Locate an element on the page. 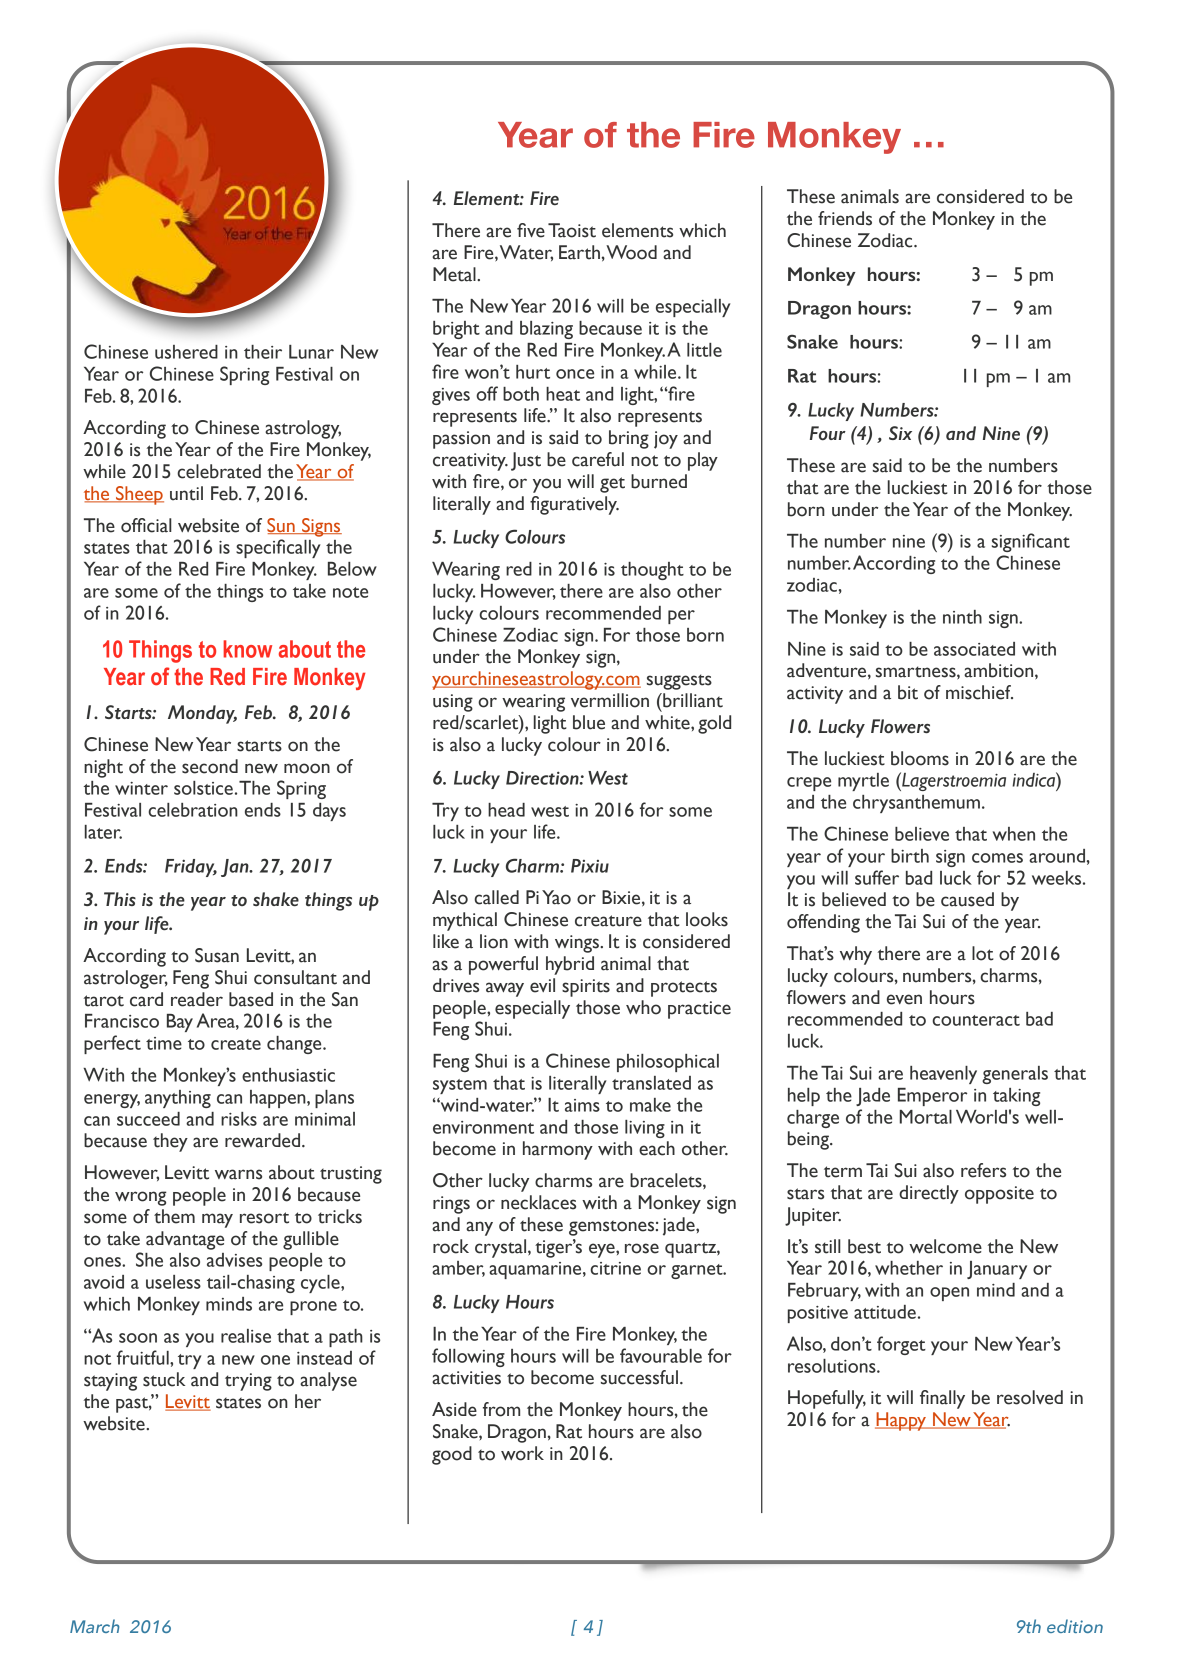 The image size is (1185, 1677). caused is located at coordinates (967, 899).
